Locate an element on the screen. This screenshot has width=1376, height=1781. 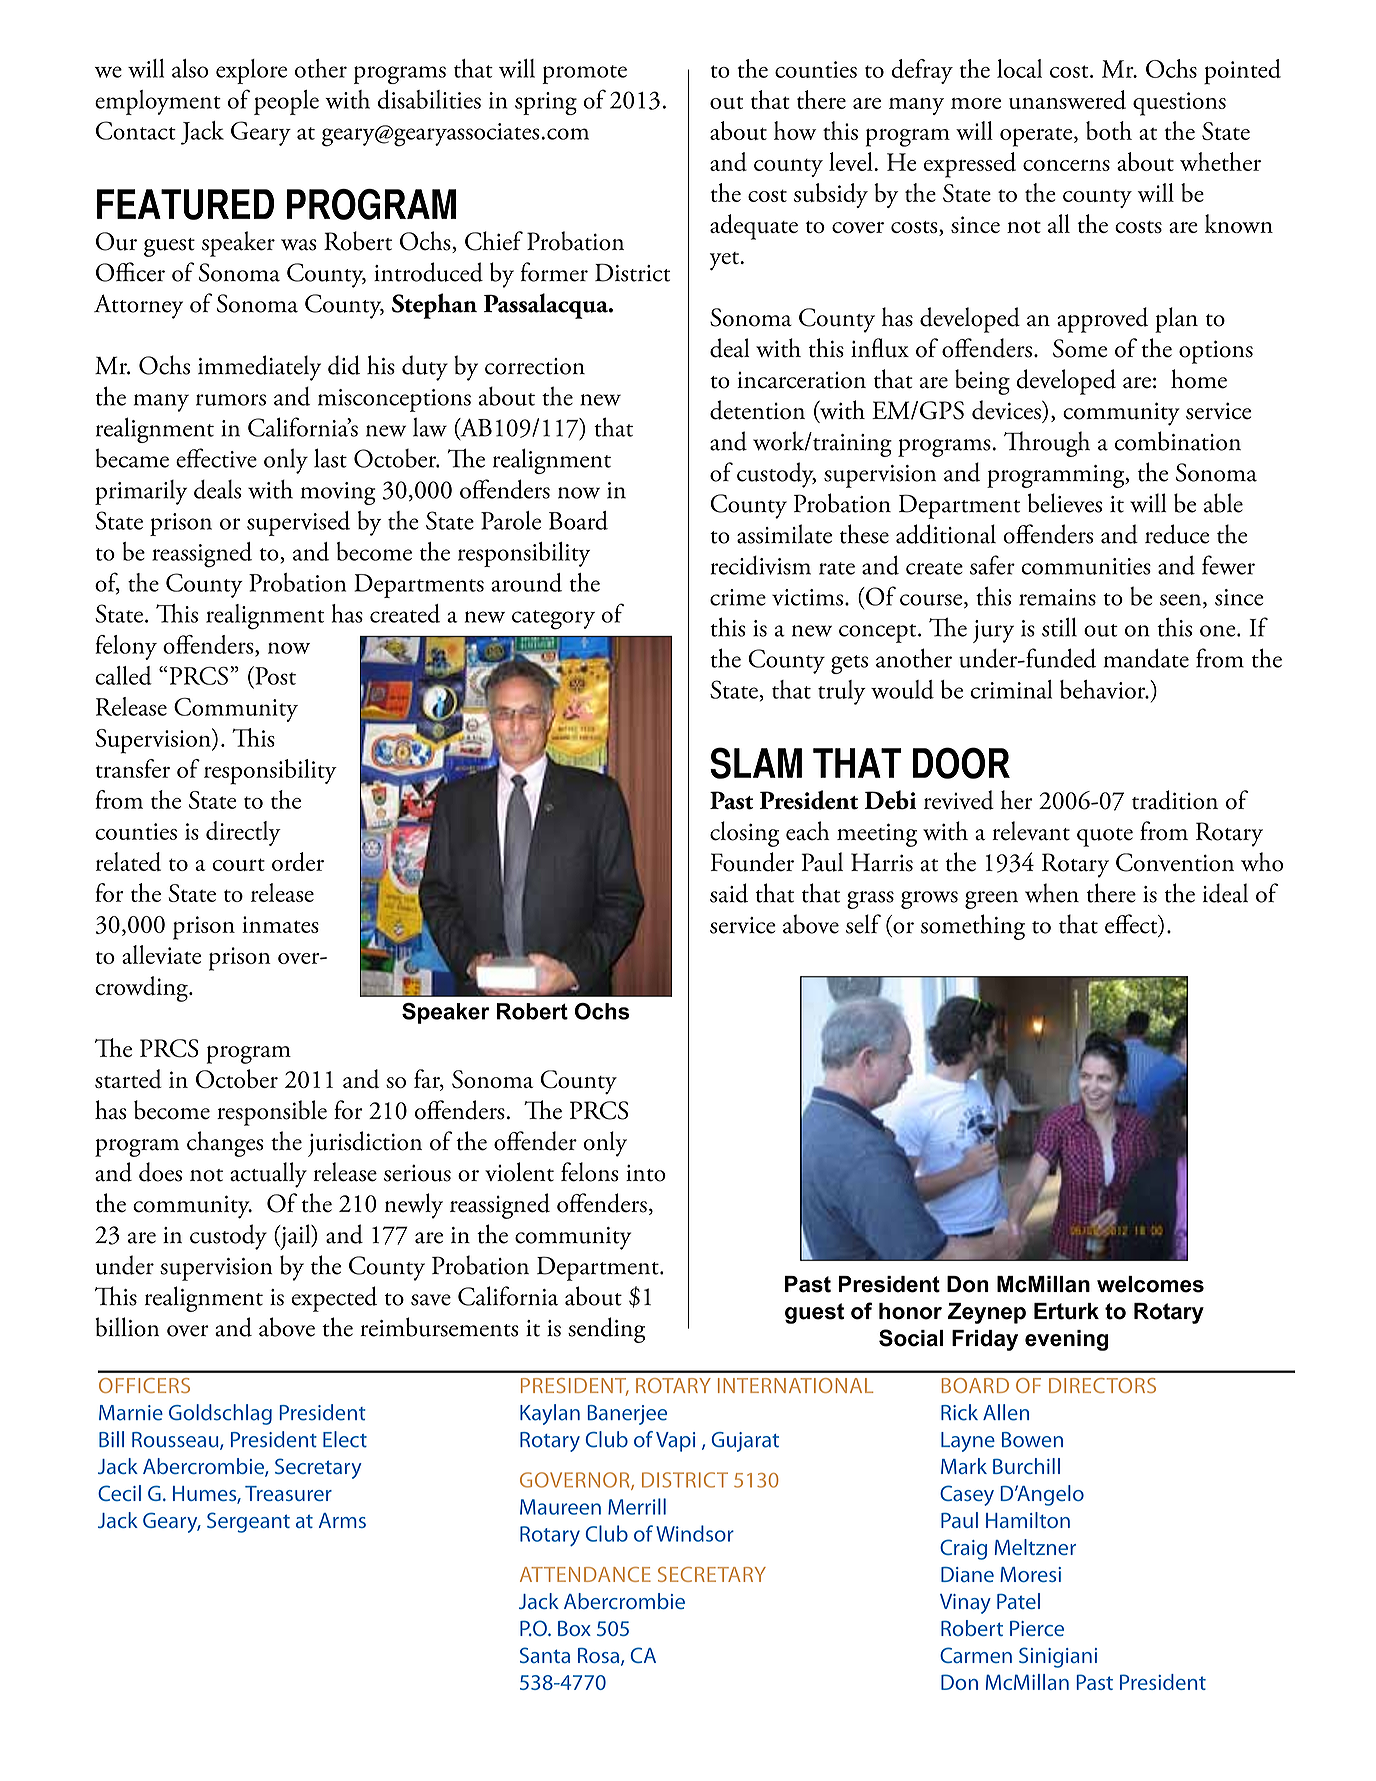
Windsor is located at coordinates (695, 1533).
